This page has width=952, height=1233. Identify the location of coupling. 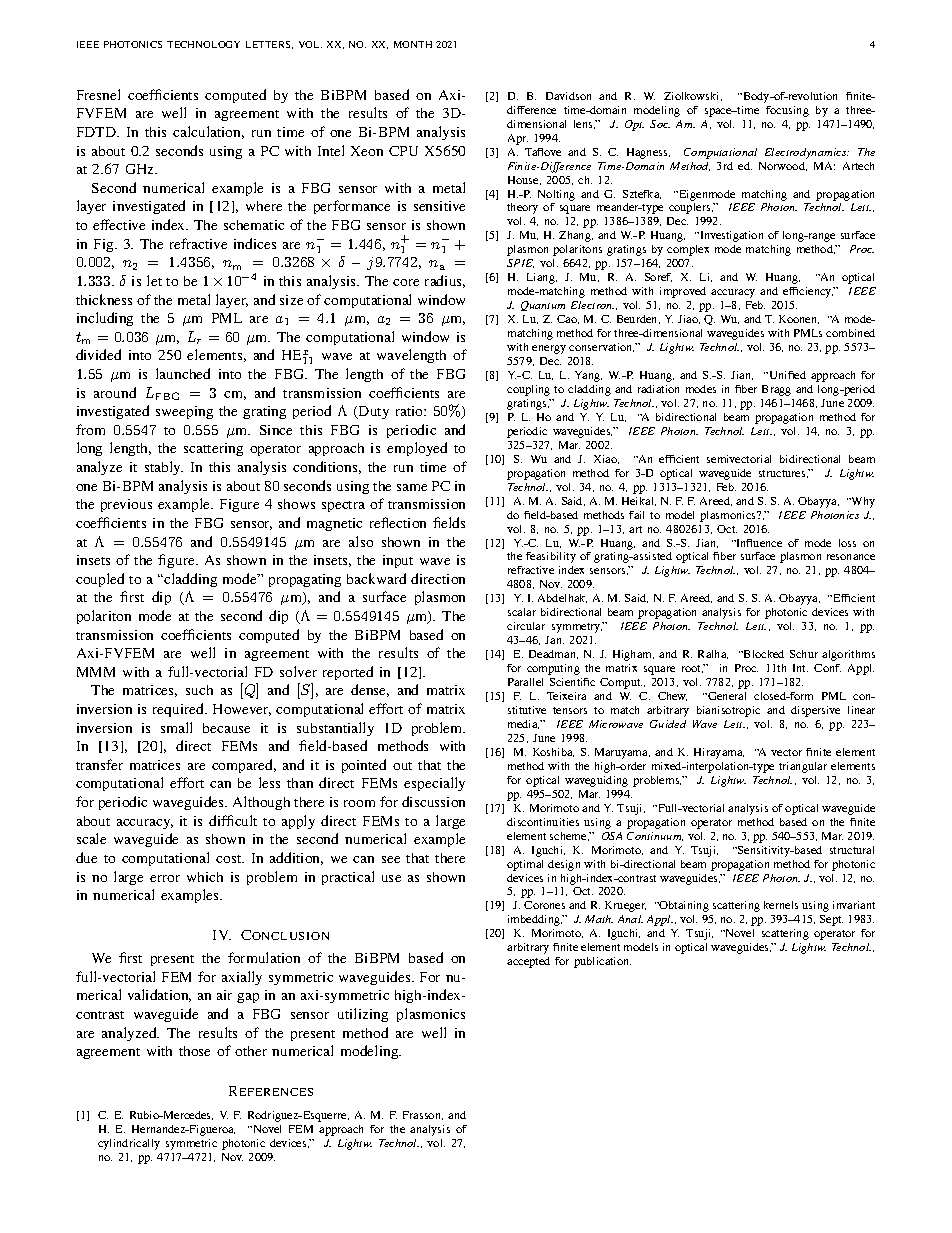
(528, 390).
